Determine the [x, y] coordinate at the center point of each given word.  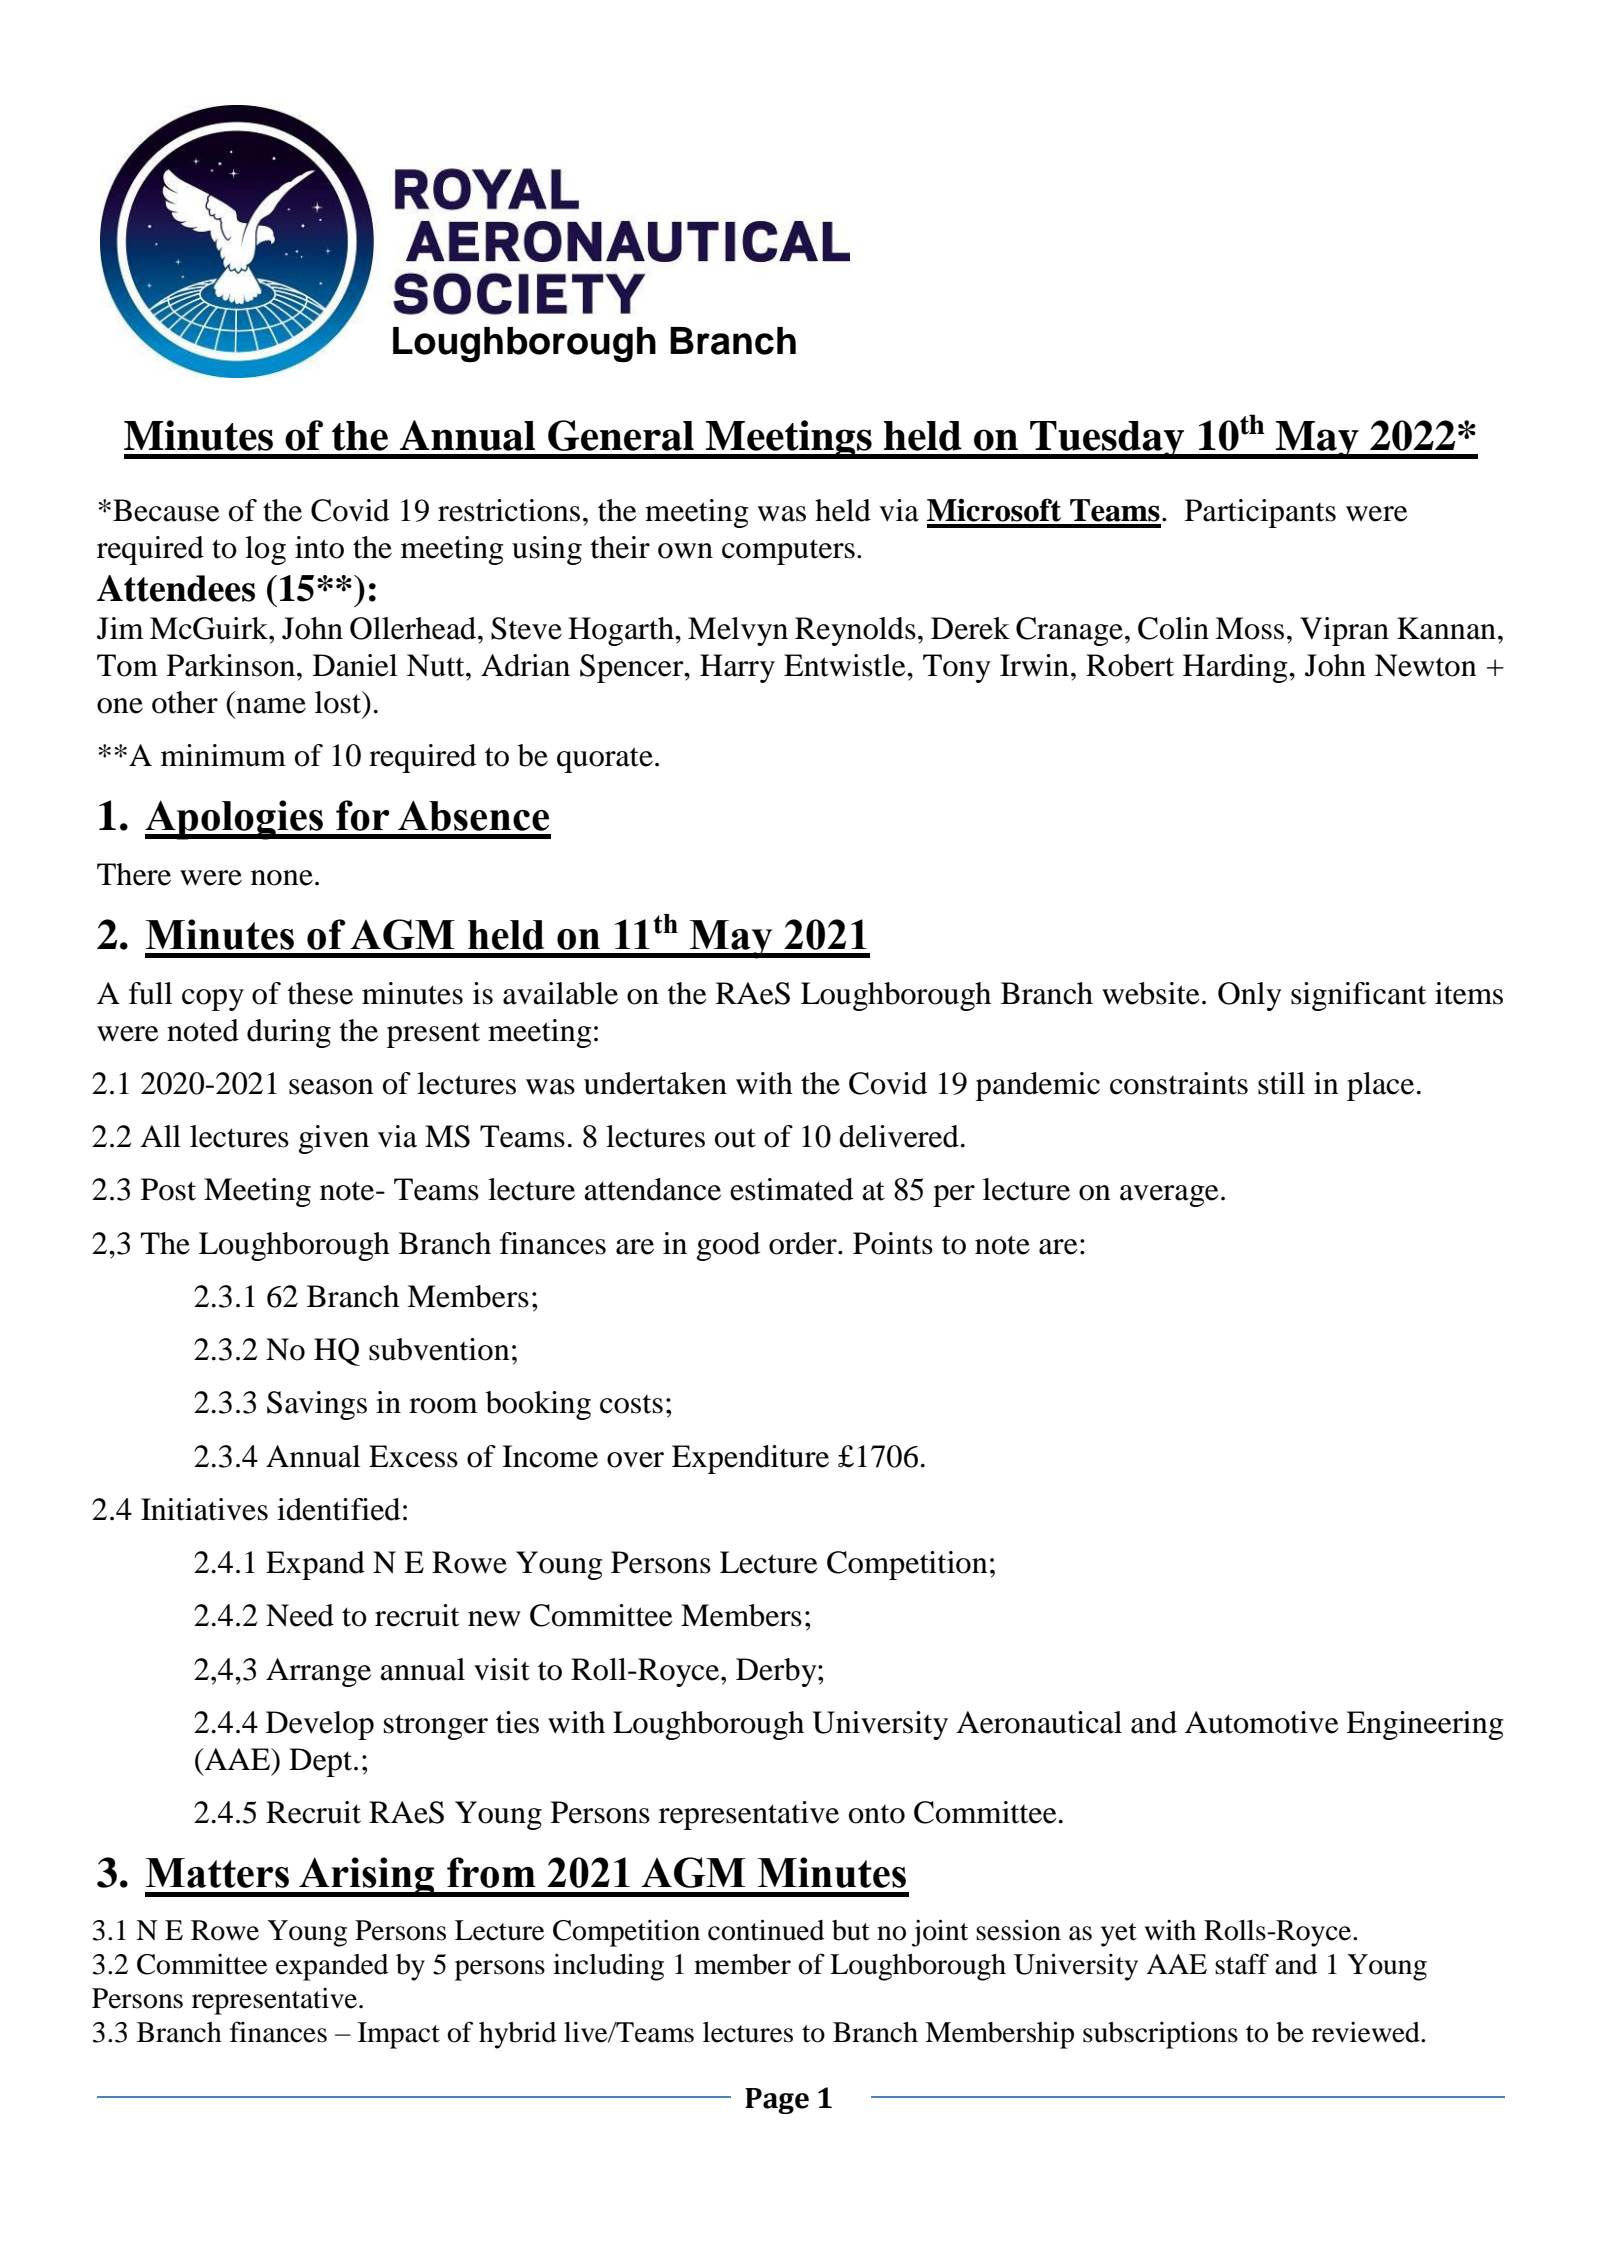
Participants [1260, 513]
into [319, 547]
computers [788, 552]
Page [777, 2101]
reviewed [1367, 2032]
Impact [399, 2035]
